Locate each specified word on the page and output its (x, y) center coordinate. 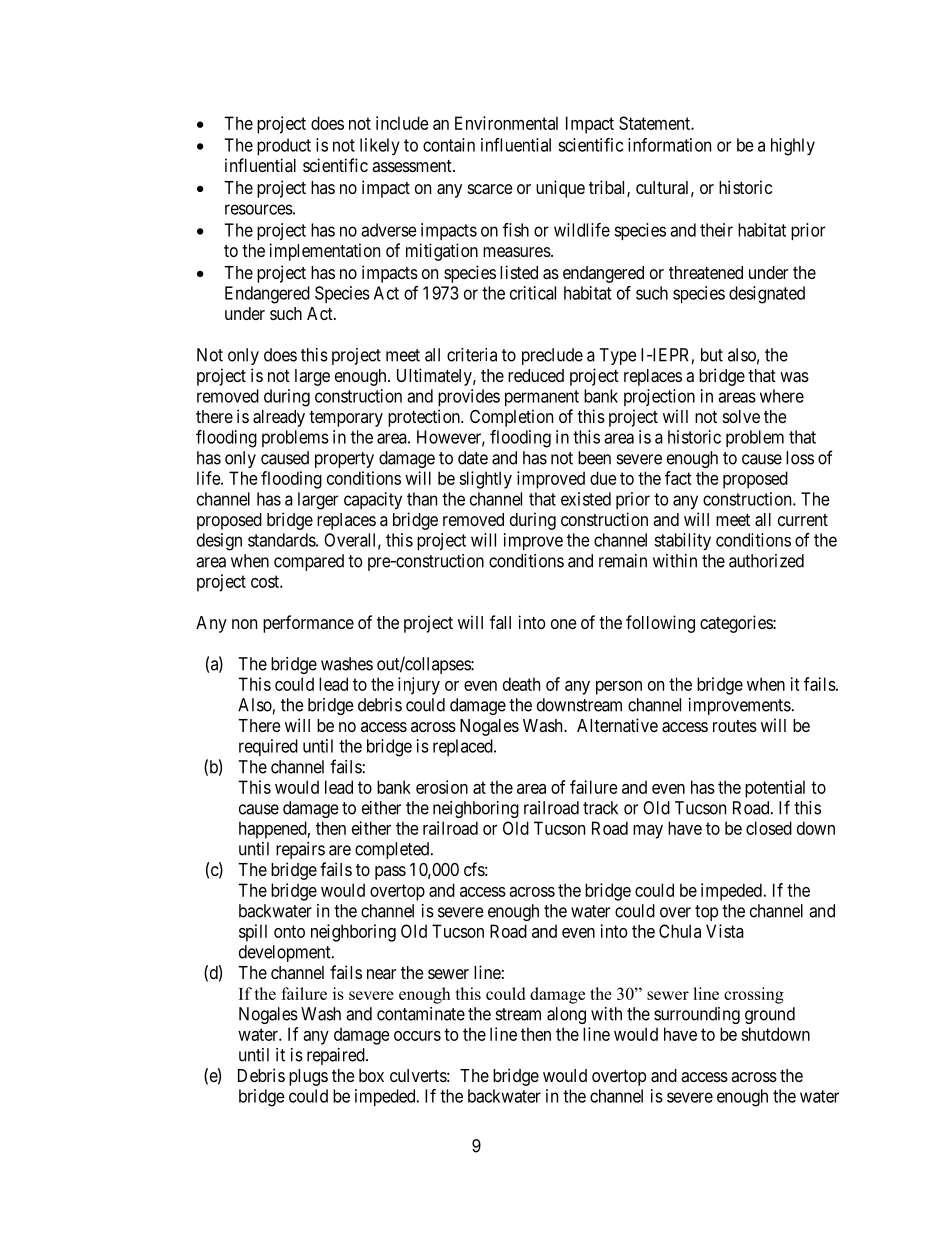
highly (793, 147)
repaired (337, 1056)
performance (308, 624)
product (284, 146)
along (566, 1015)
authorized (766, 561)
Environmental (506, 123)
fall (500, 622)
